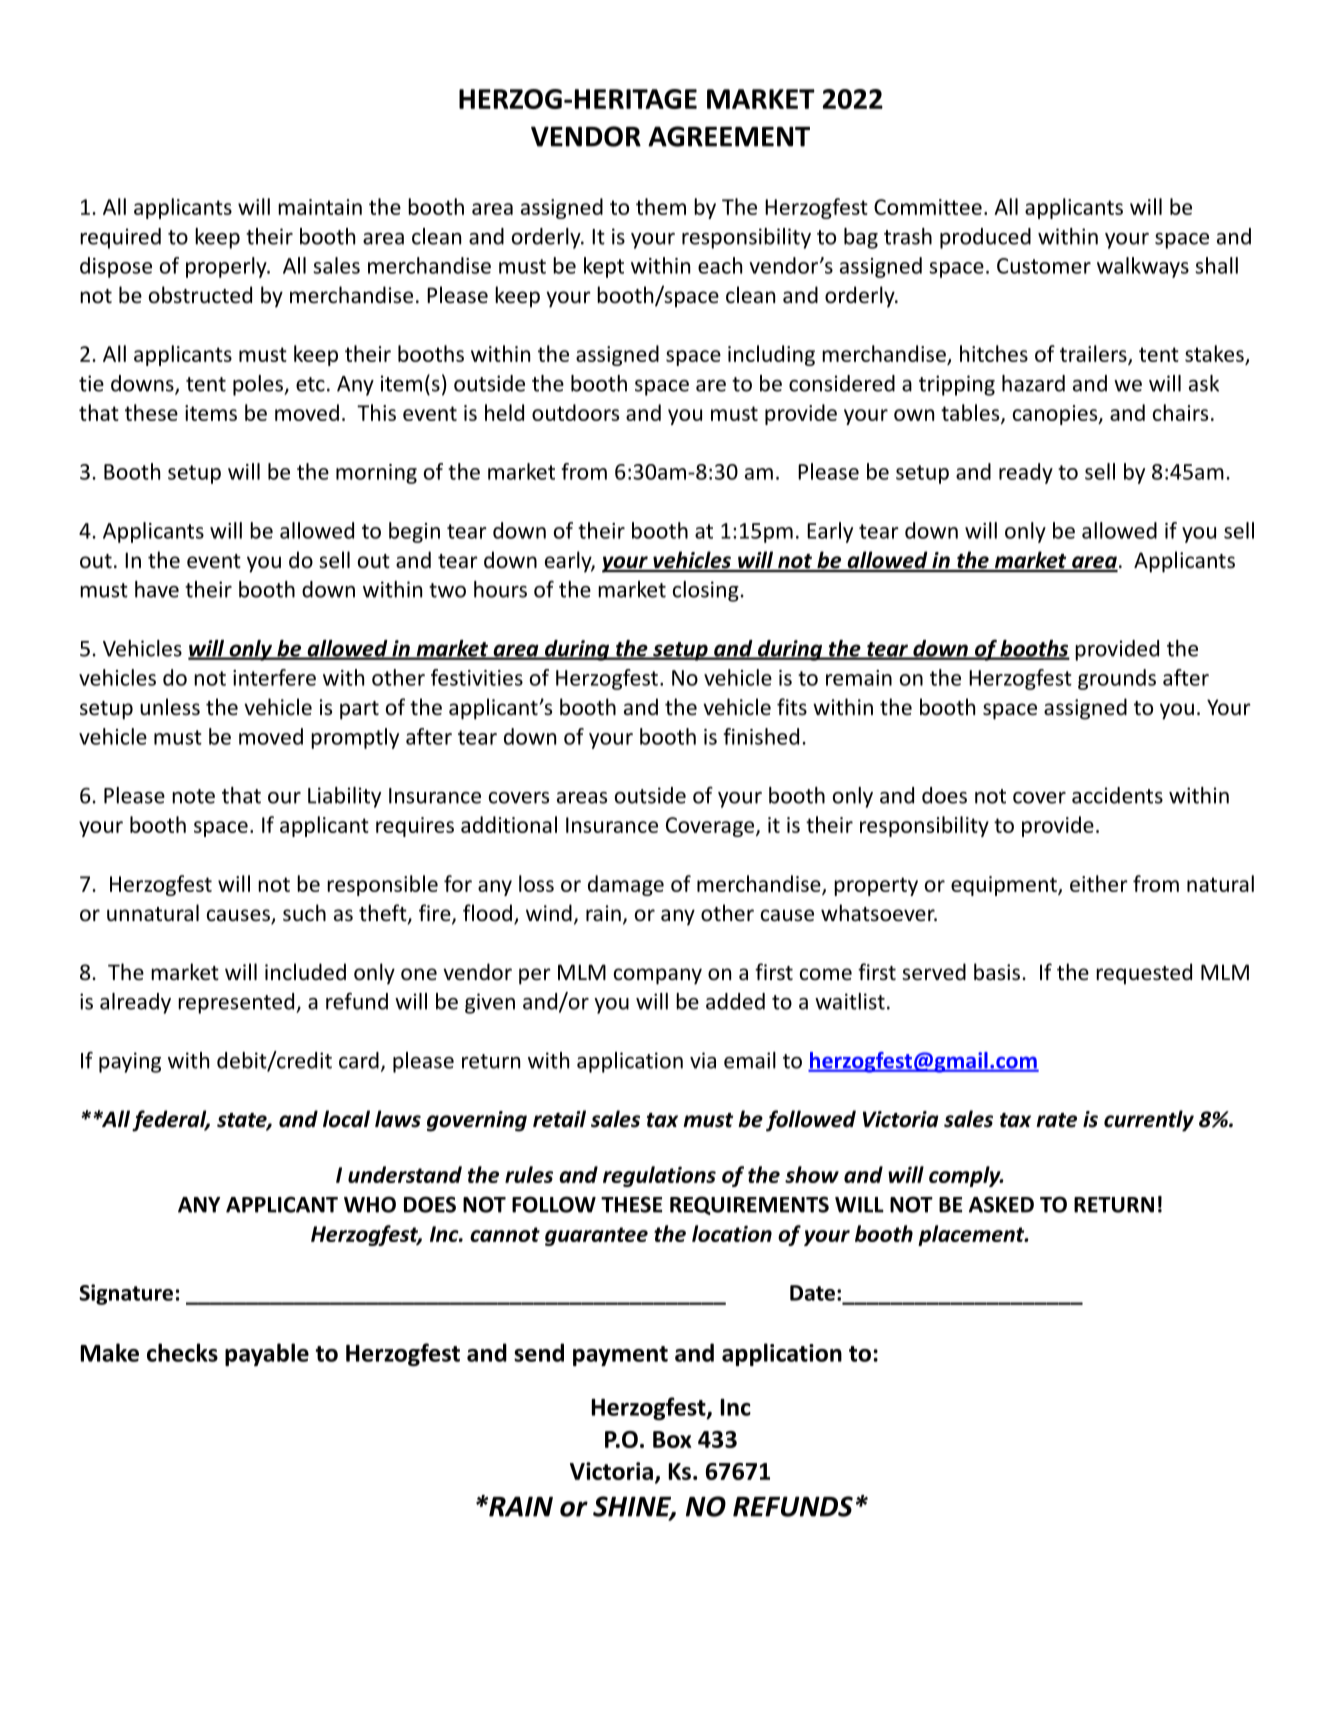  What do you see at coordinates (985, 238) in the page?
I see `produced` at bounding box center [985, 238].
